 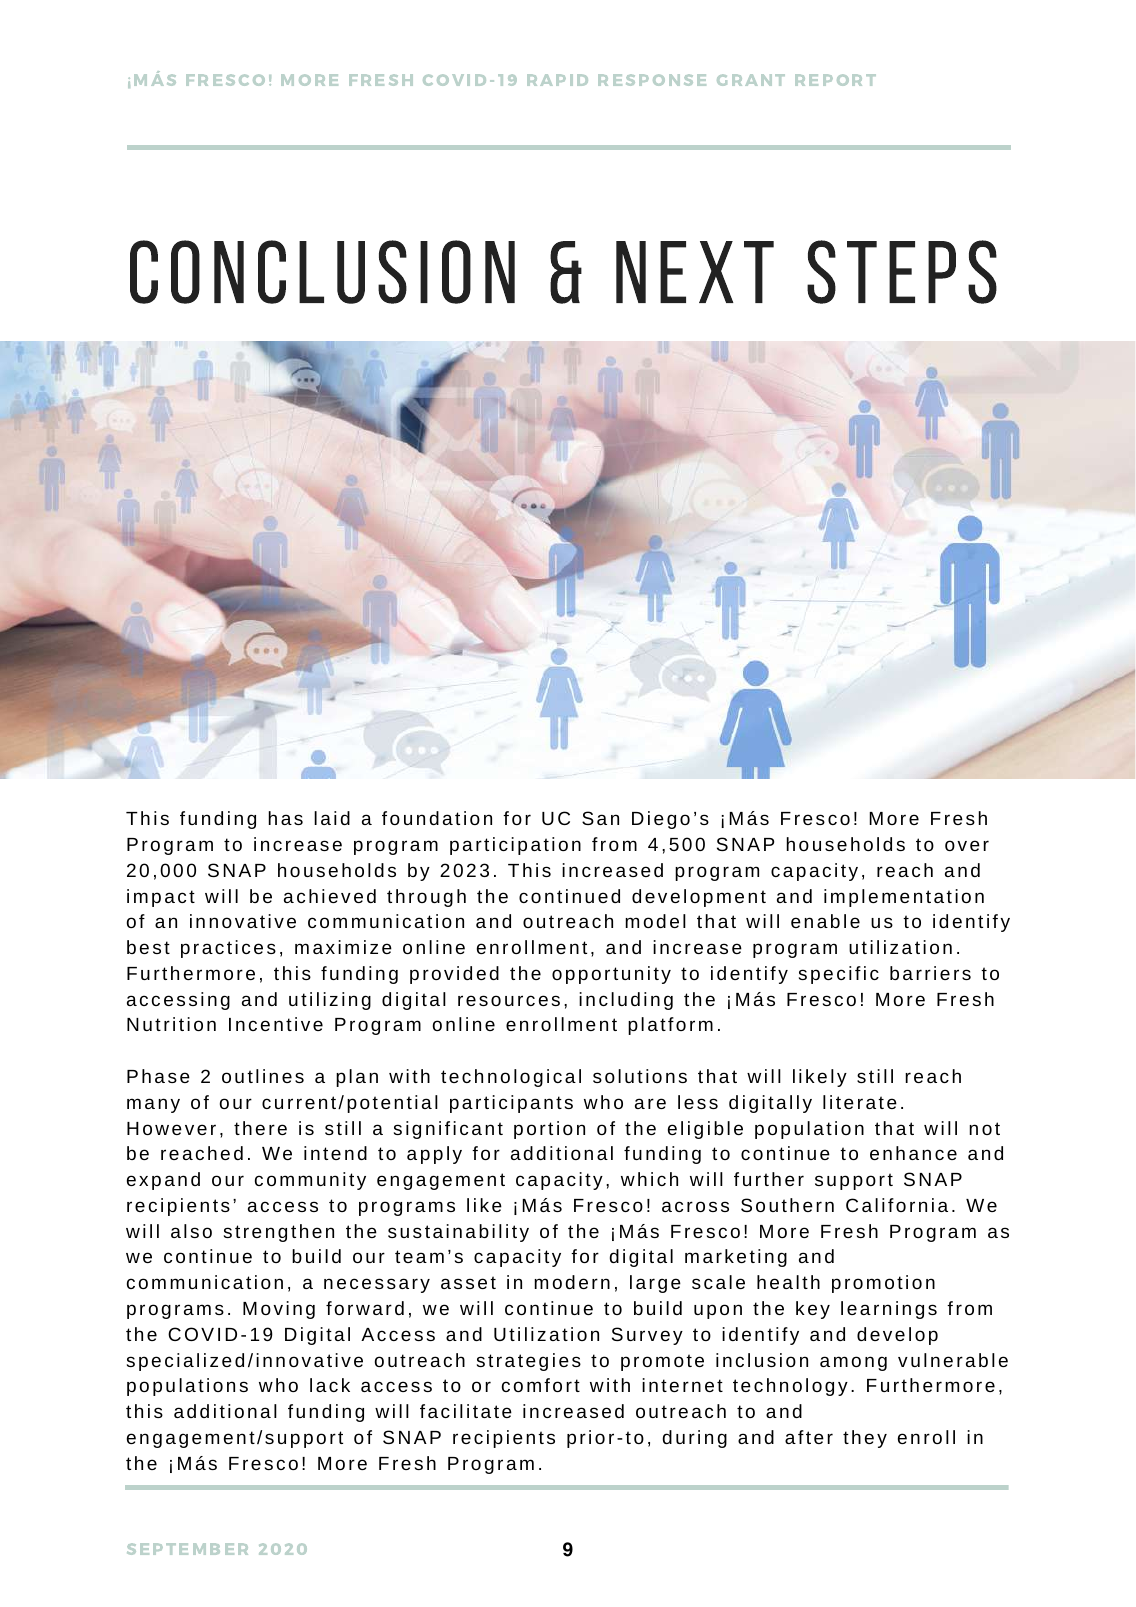 What do you see at coordinates (541, 1385) in the screenshot?
I see `comfort` at bounding box center [541, 1385].
